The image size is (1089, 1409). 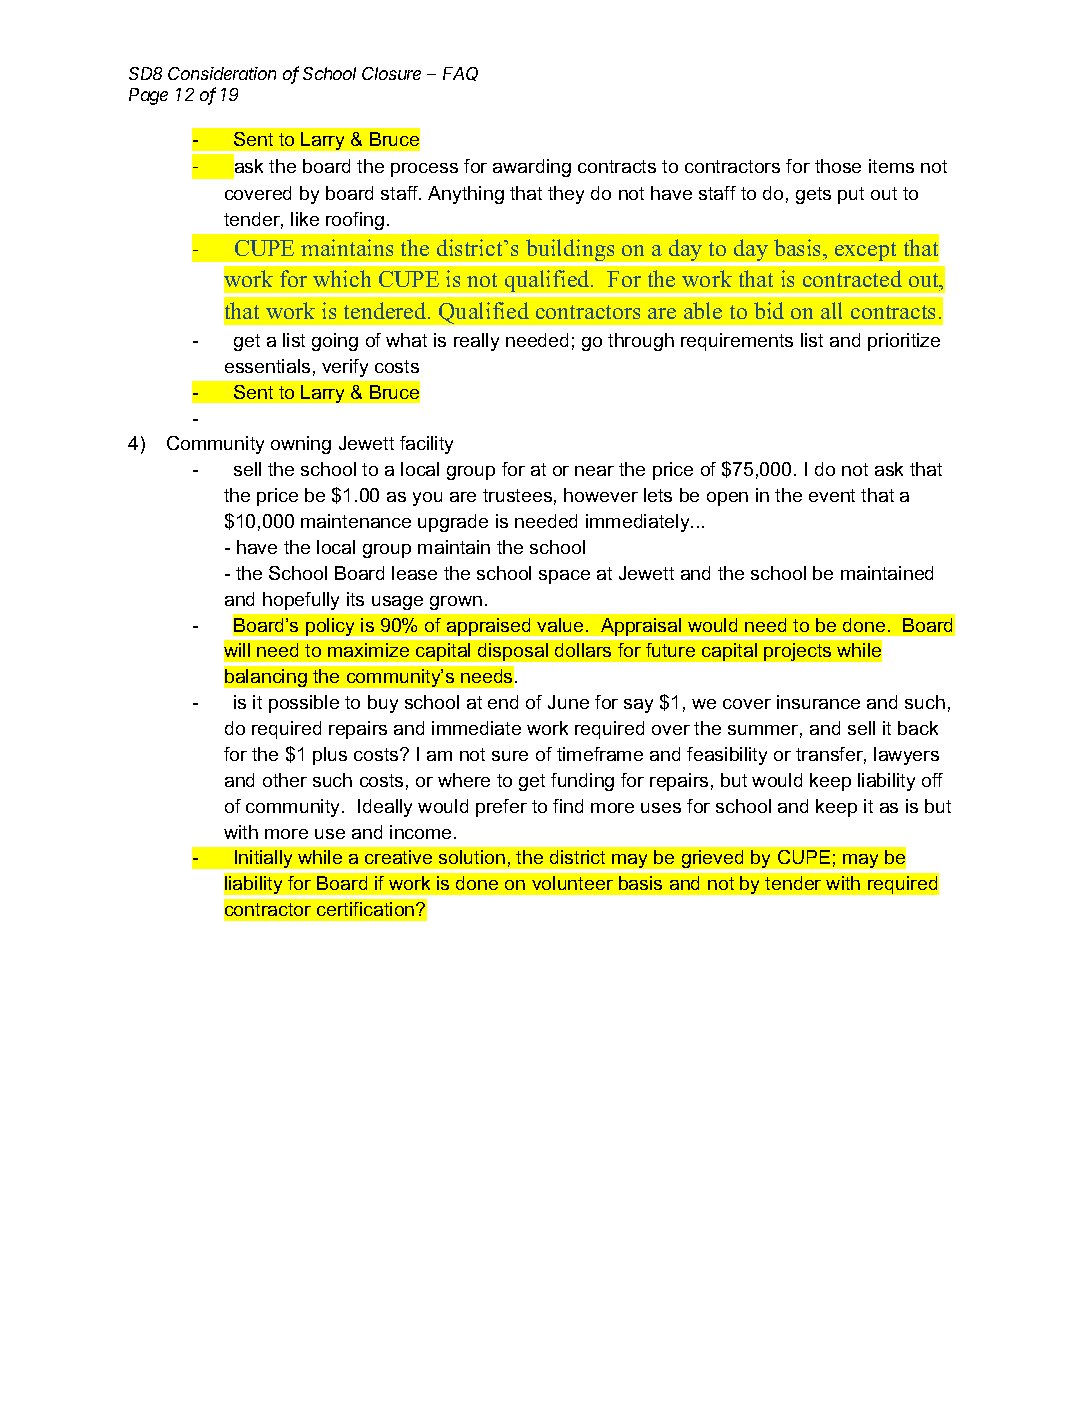 What do you see at coordinates (818, 702) in the image?
I see `insurance` at bounding box center [818, 702].
